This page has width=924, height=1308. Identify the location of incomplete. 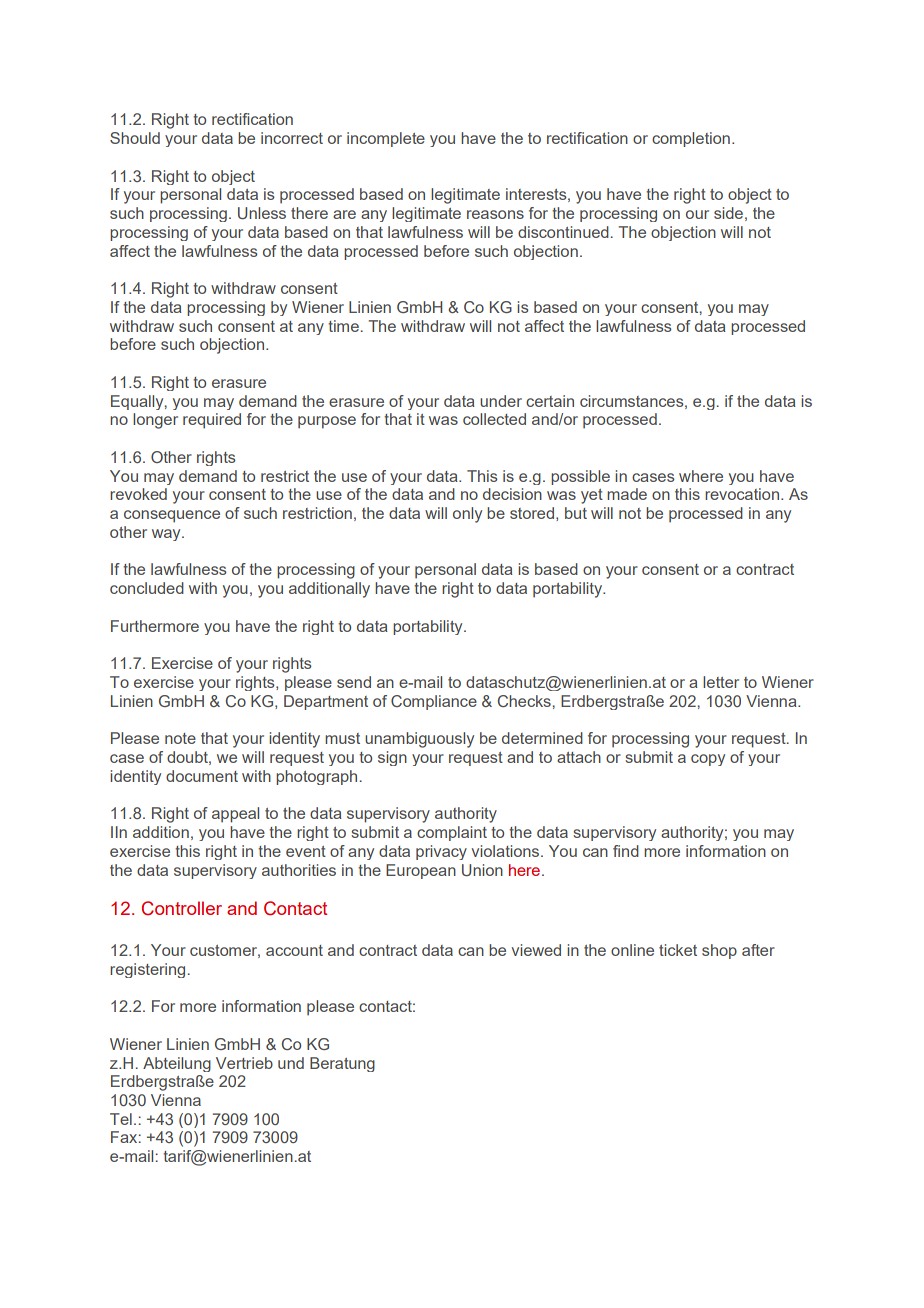
(386, 139).
